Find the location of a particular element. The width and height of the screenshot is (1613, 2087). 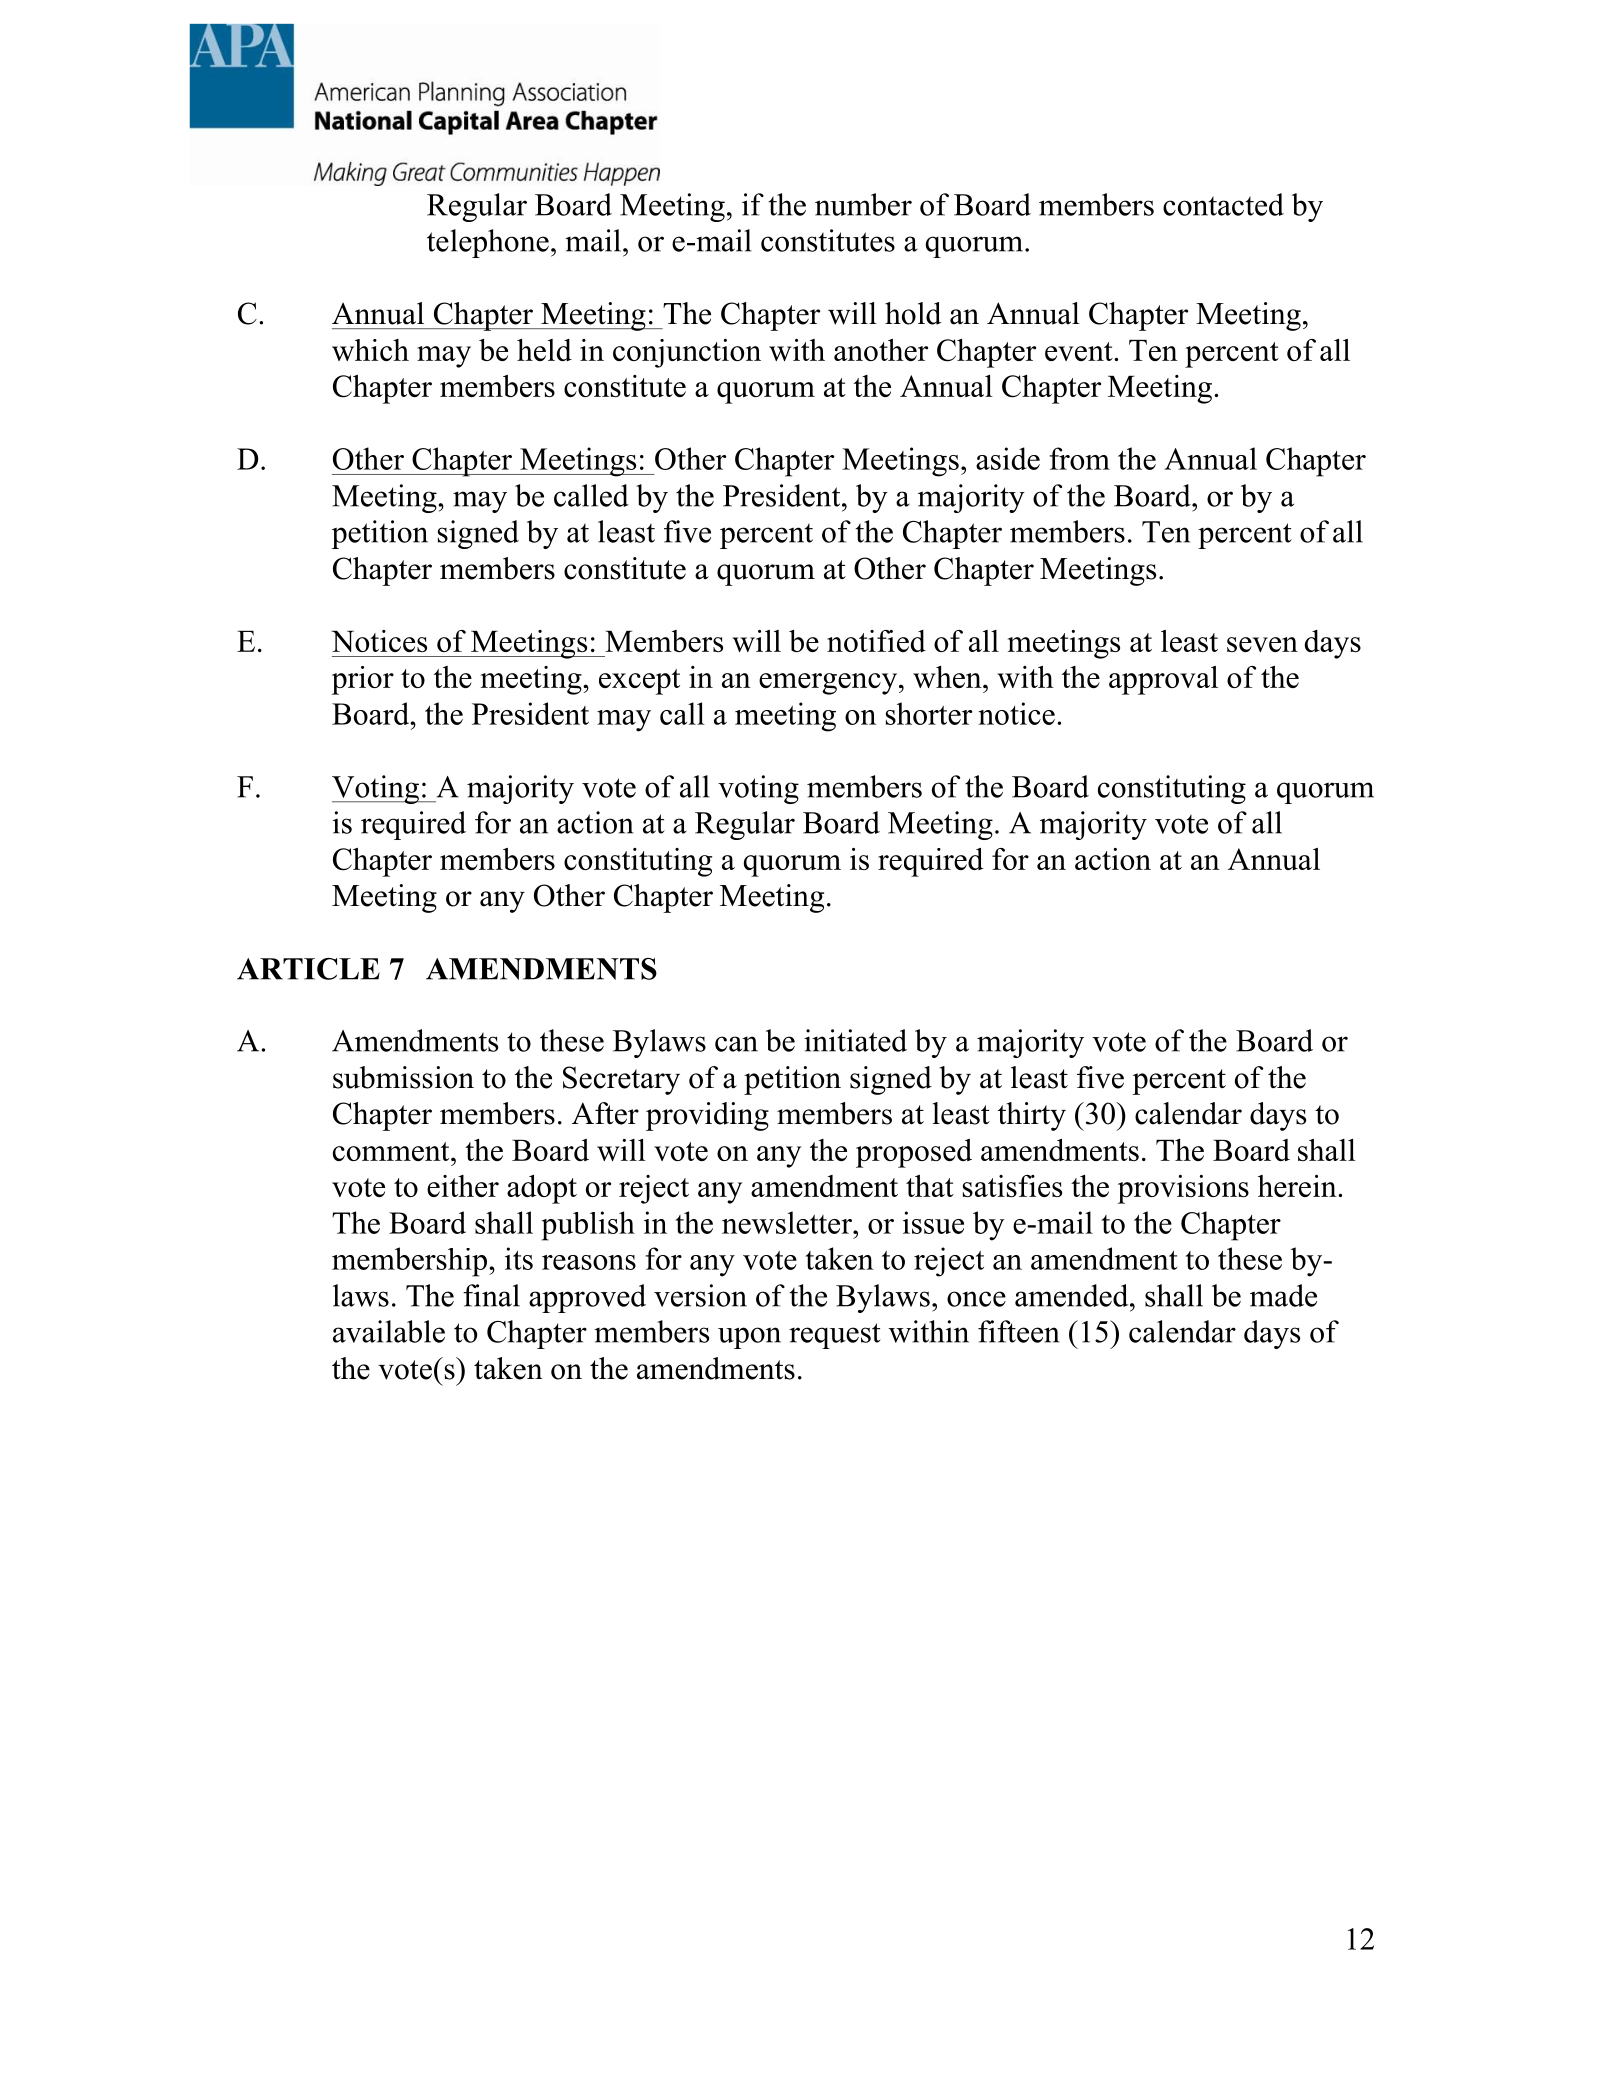

thirty is located at coordinates (1032, 1116).
